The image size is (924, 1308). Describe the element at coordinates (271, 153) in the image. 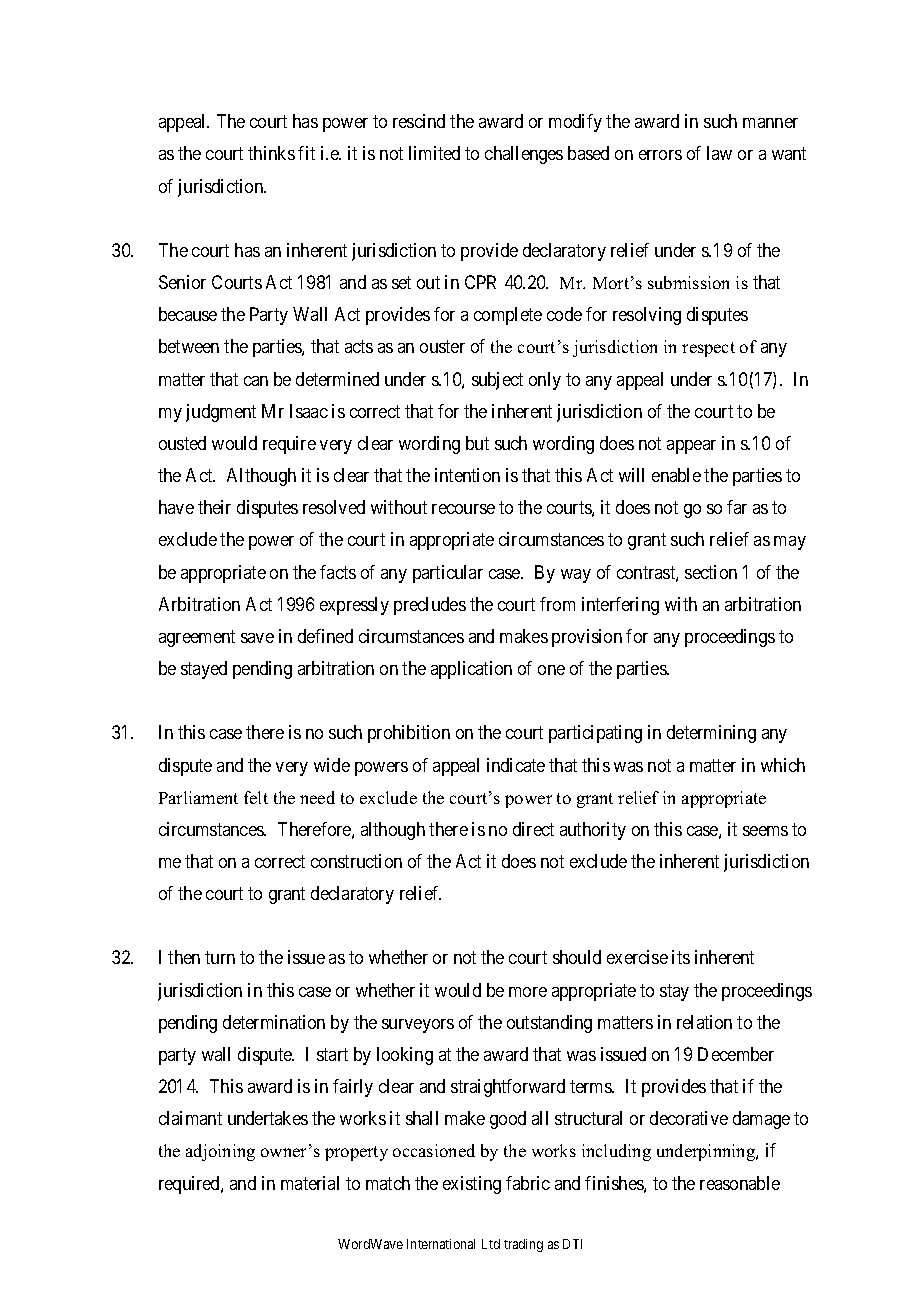

I see `thinks` at that location.
